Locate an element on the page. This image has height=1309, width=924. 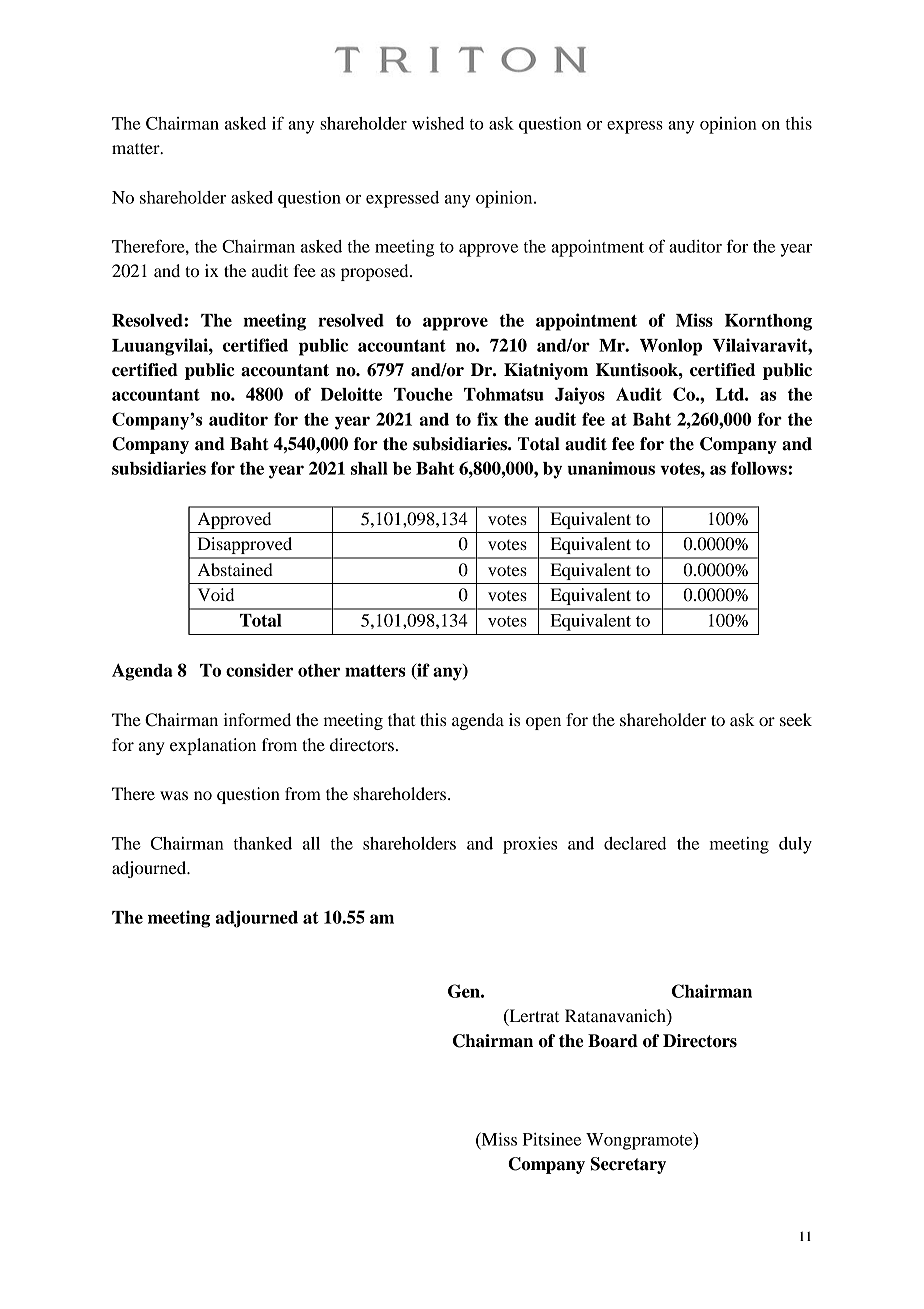
fix is located at coordinates (487, 419).
